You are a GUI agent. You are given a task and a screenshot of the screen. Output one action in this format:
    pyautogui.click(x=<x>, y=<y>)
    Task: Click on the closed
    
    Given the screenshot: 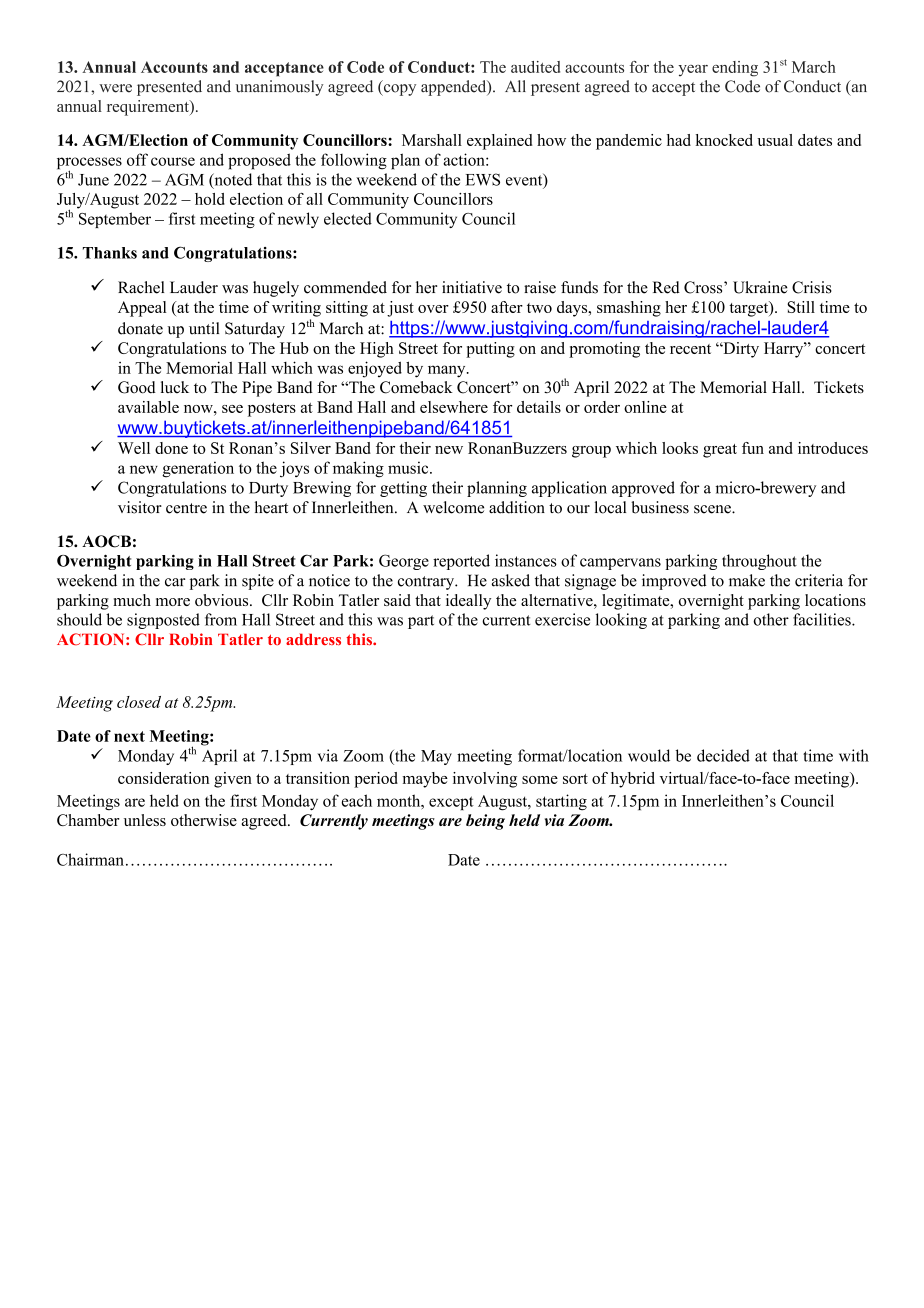 What is the action you would take?
    pyautogui.click(x=139, y=702)
